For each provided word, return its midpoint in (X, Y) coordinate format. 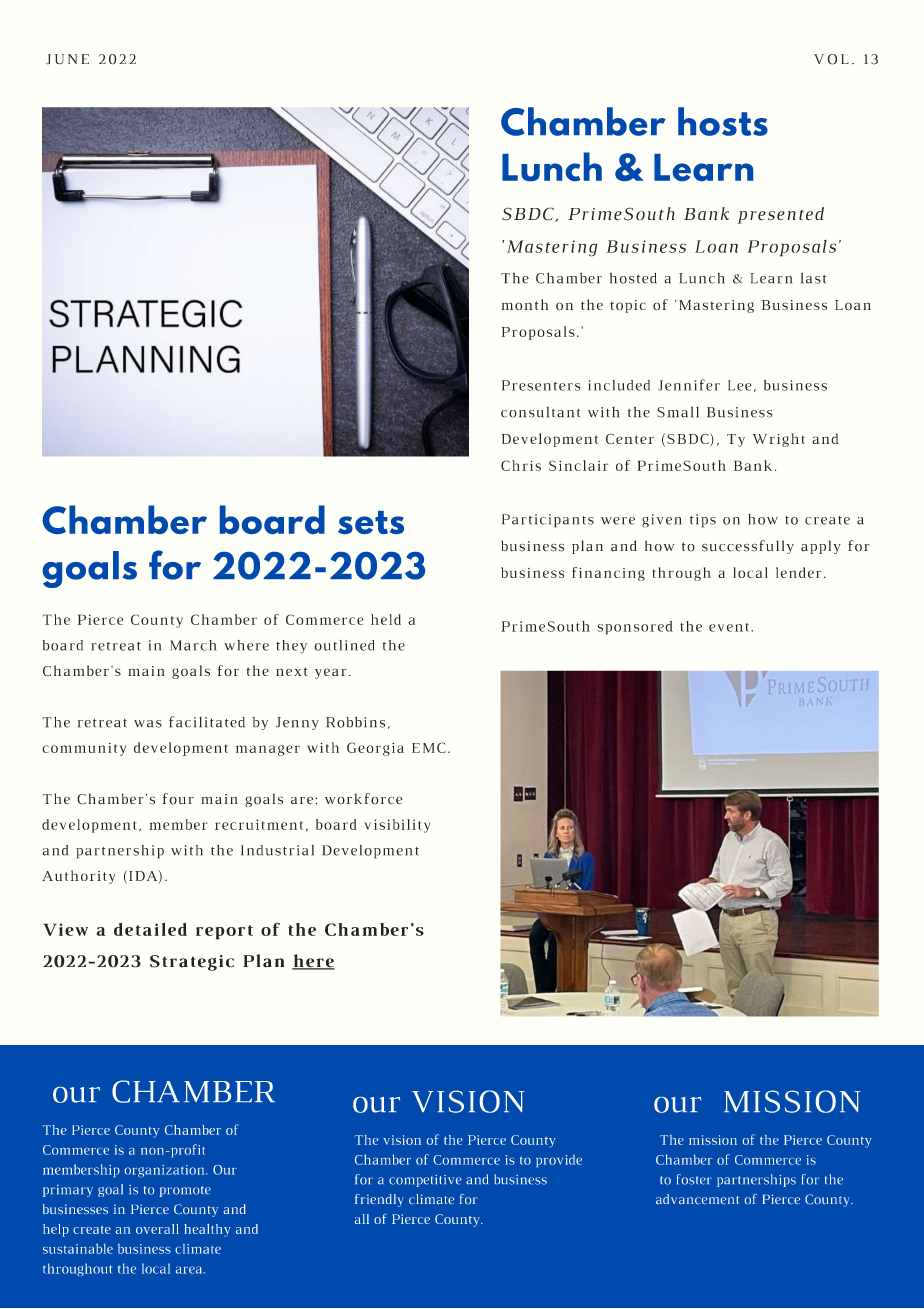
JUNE (67, 59)
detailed (150, 929)
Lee (740, 385)
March (193, 645)
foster (694, 1179)
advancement (697, 1199)
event (730, 627)
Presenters (541, 385)
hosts (723, 121)
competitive (425, 1181)
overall (157, 1229)
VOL (831, 59)
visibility (397, 826)
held (386, 619)
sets (371, 522)
